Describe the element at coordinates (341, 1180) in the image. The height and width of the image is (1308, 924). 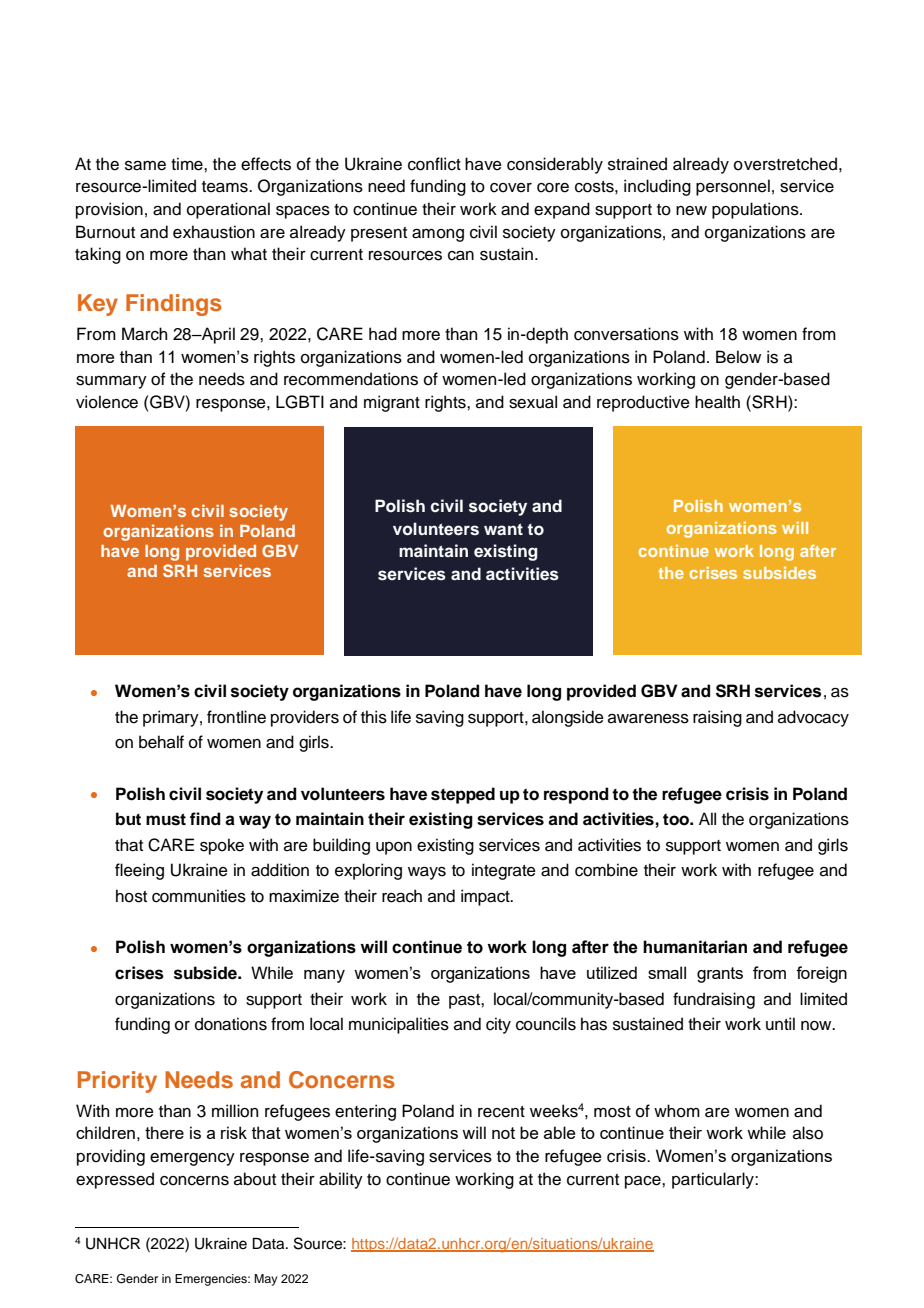
I see `ability` at that location.
